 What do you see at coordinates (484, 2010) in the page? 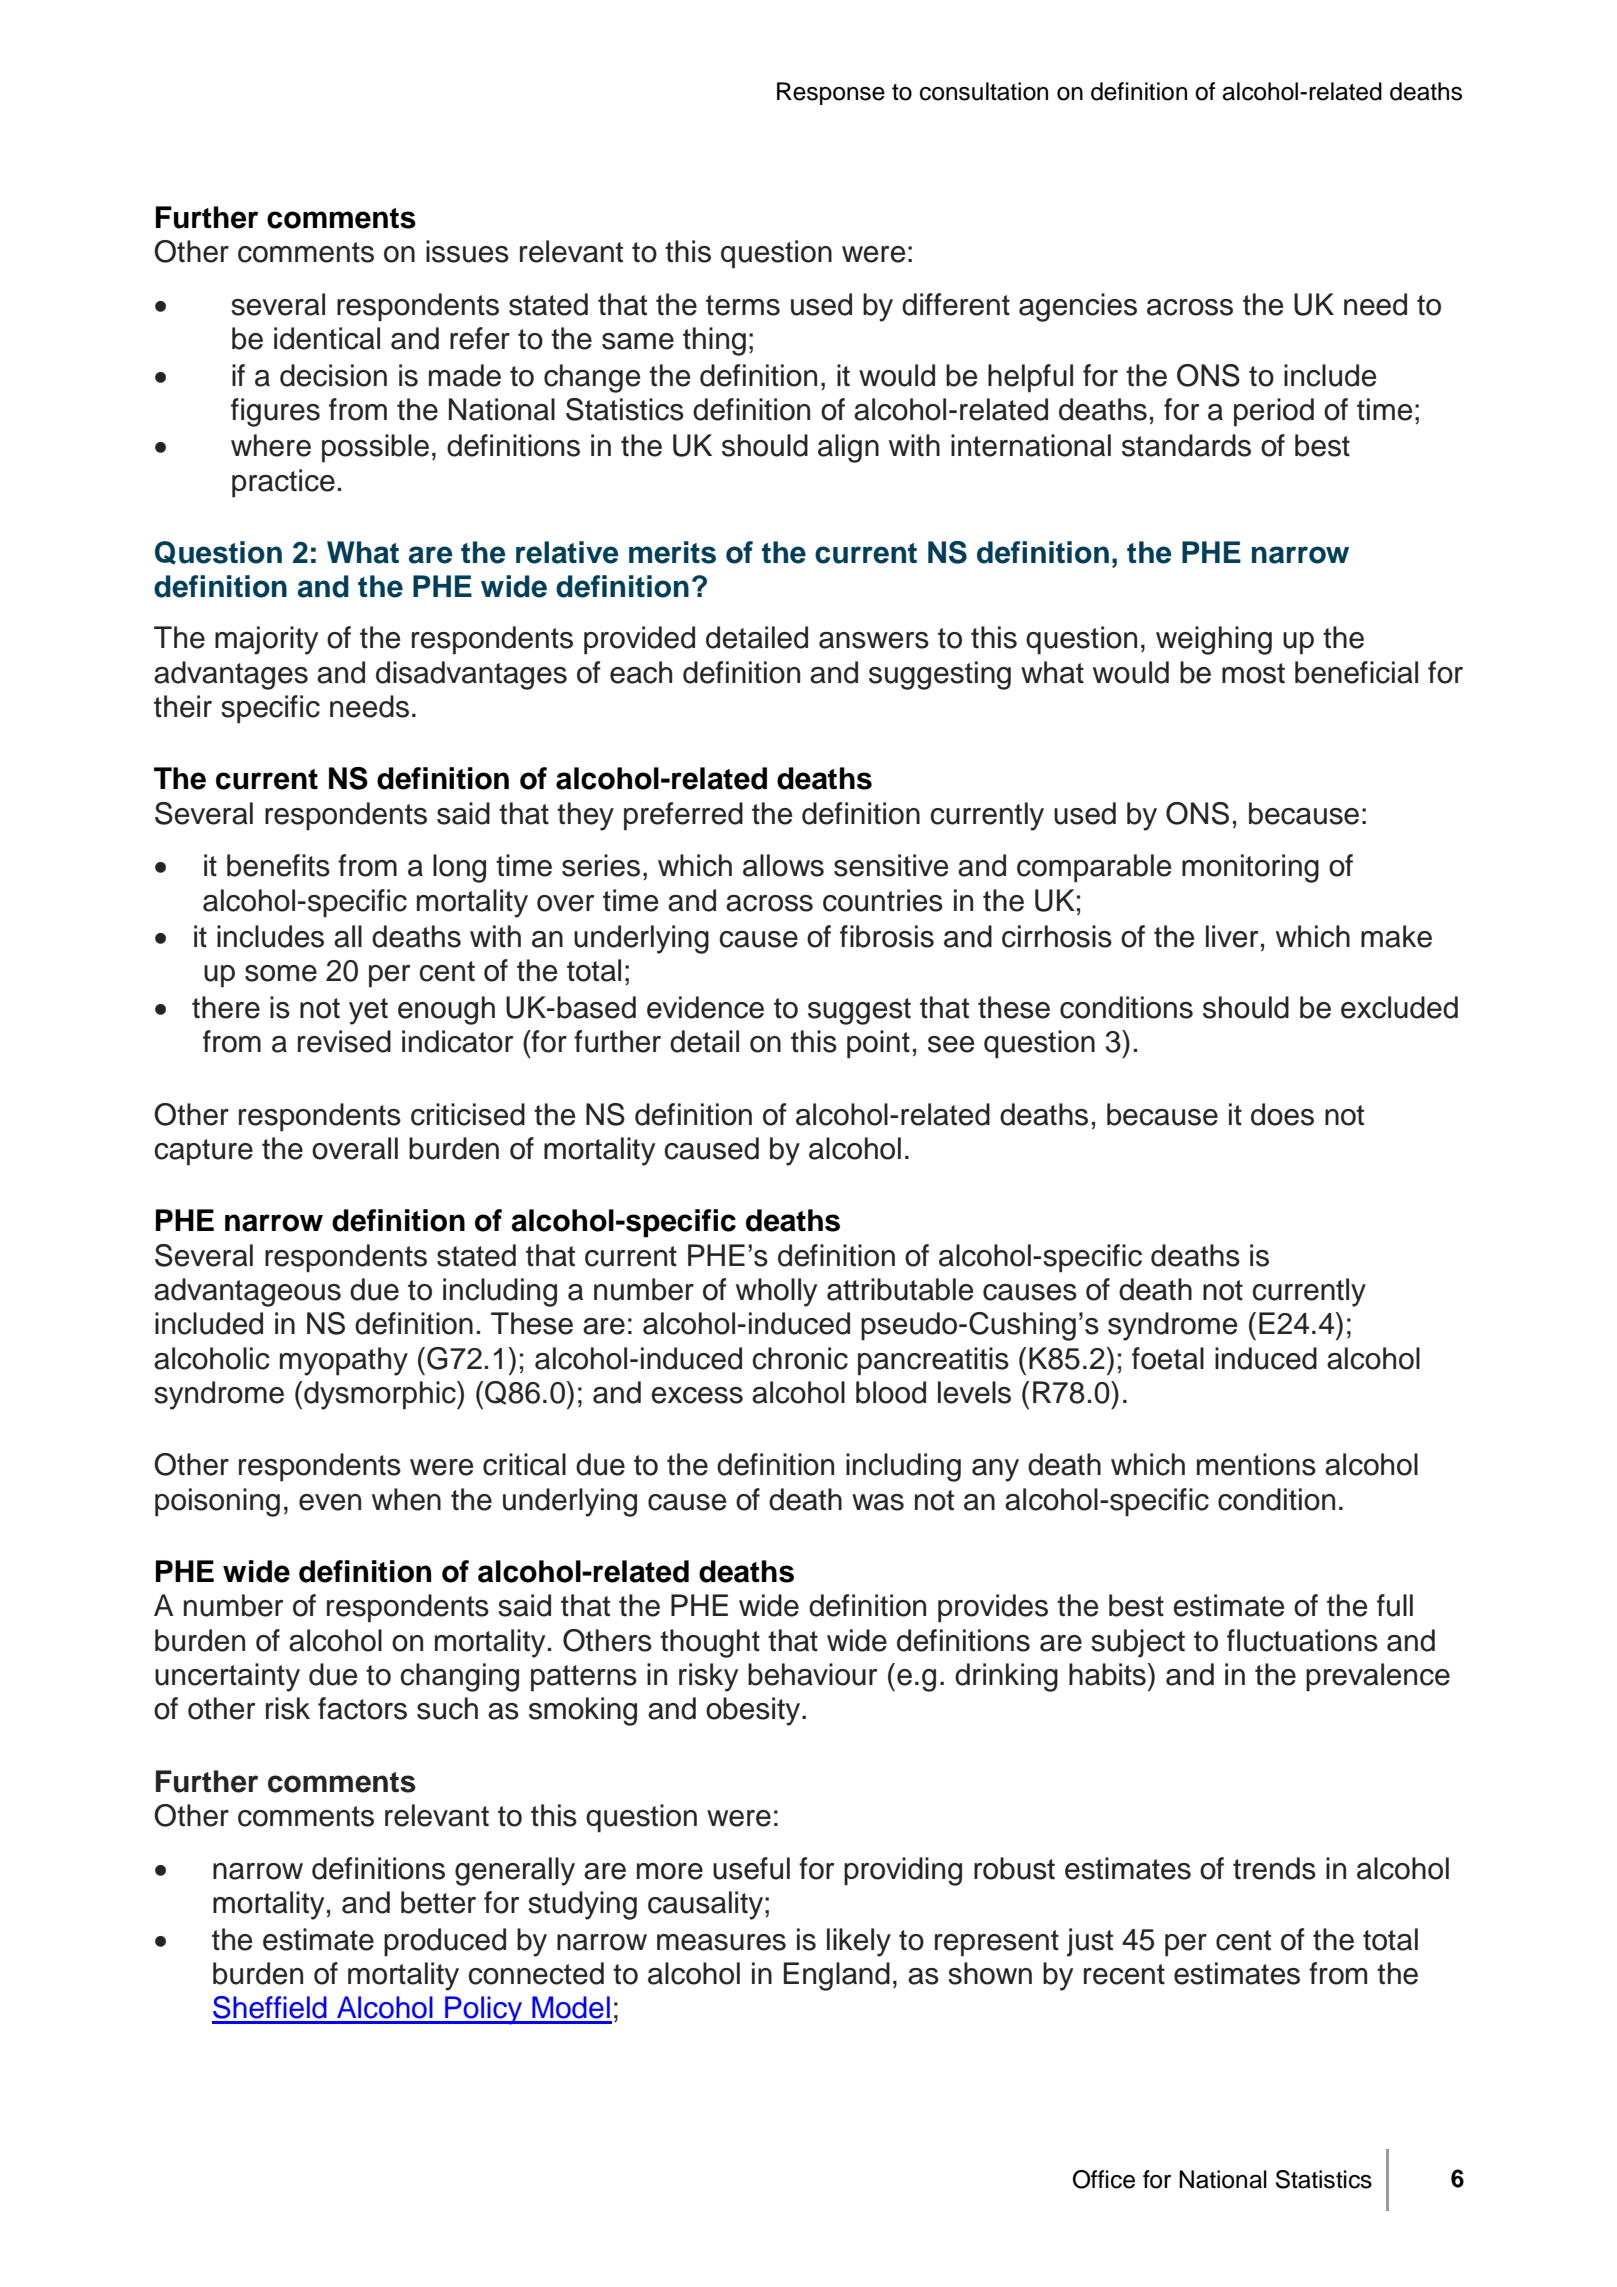
I see `Policy` at bounding box center [484, 2010].
